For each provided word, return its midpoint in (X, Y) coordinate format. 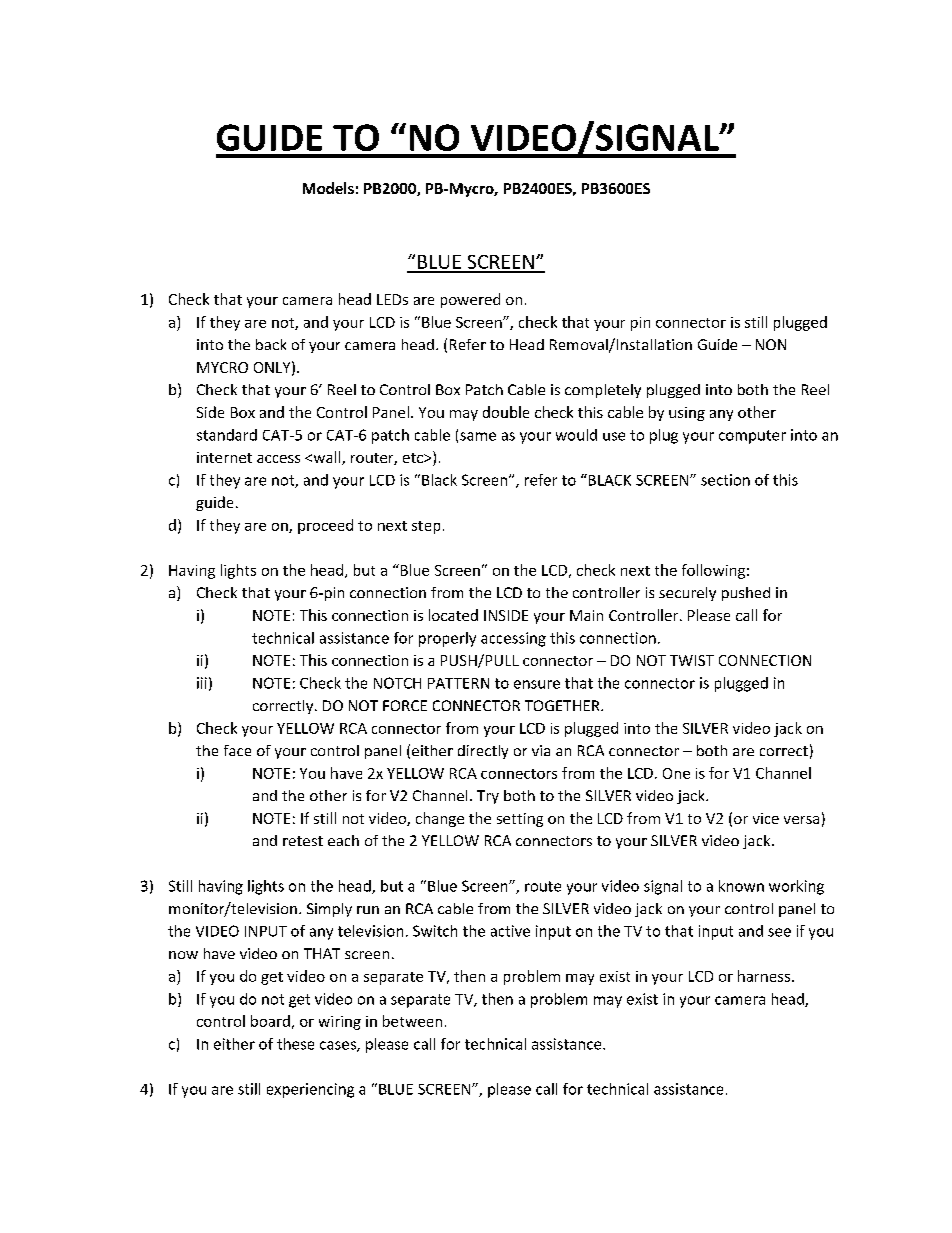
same (478, 436)
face (237, 750)
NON (771, 344)
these (295, 1044)
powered (470, 300)
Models (328, 188)
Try (488, 797)
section (725, 480)
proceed (325, 526)
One (676, 773)
